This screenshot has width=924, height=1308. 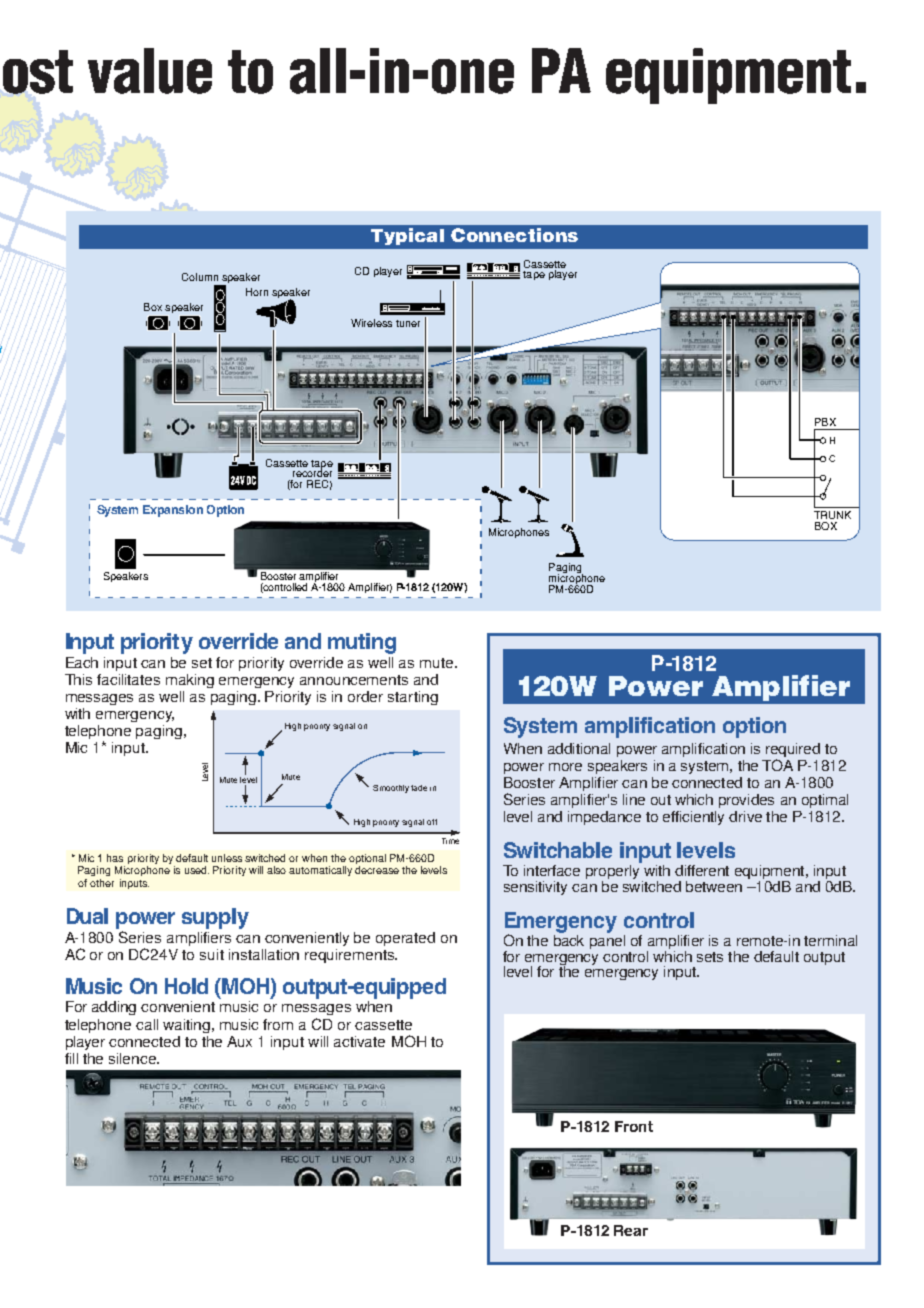 What do you see at coordinates (745, 816) in the screenshot?
I see `drive` at bounding box center [745, 816].
